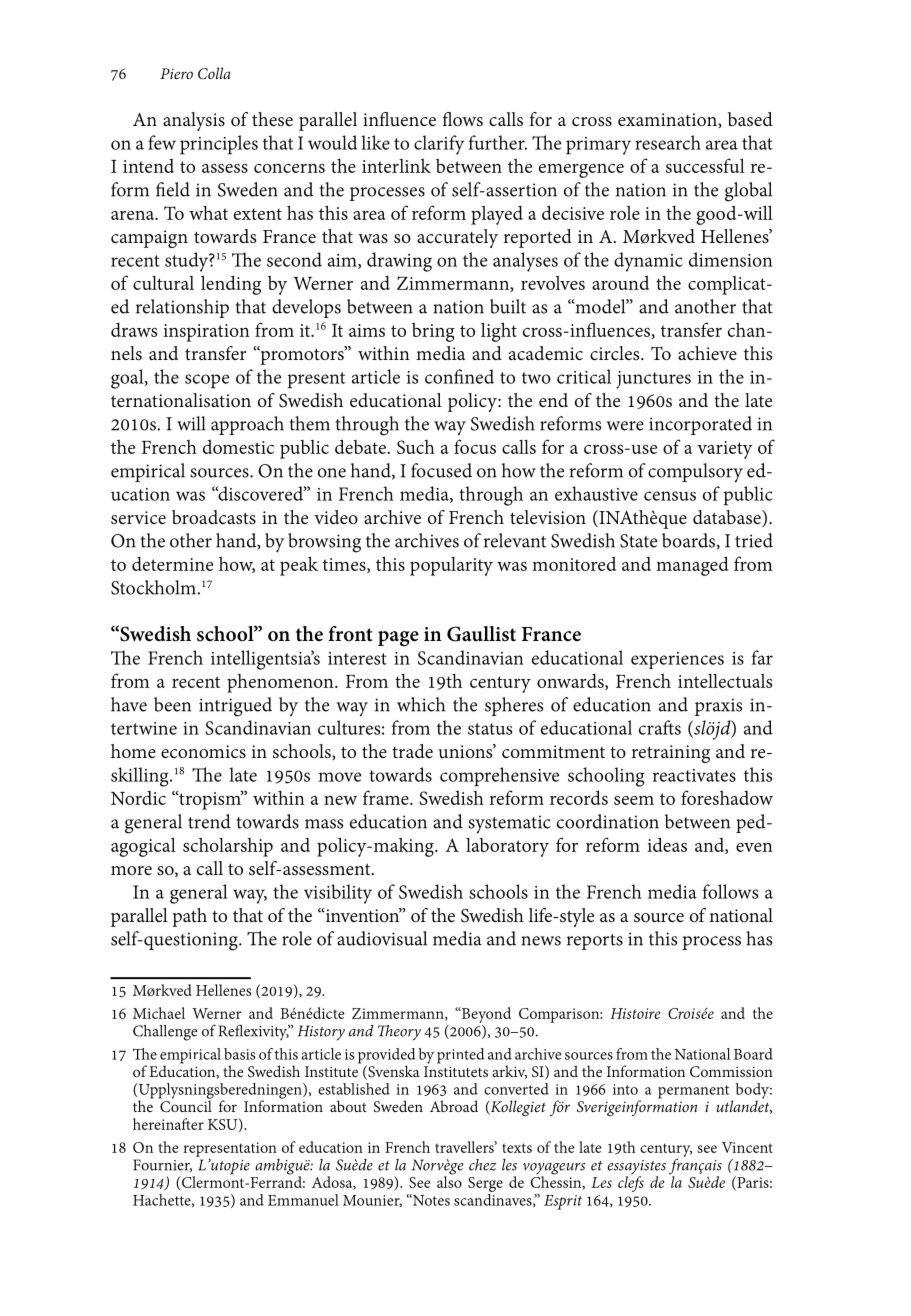  What do you see at coordinates (189, 917) in the screenshot?
I see `path` at bounding box center [189, 917].
